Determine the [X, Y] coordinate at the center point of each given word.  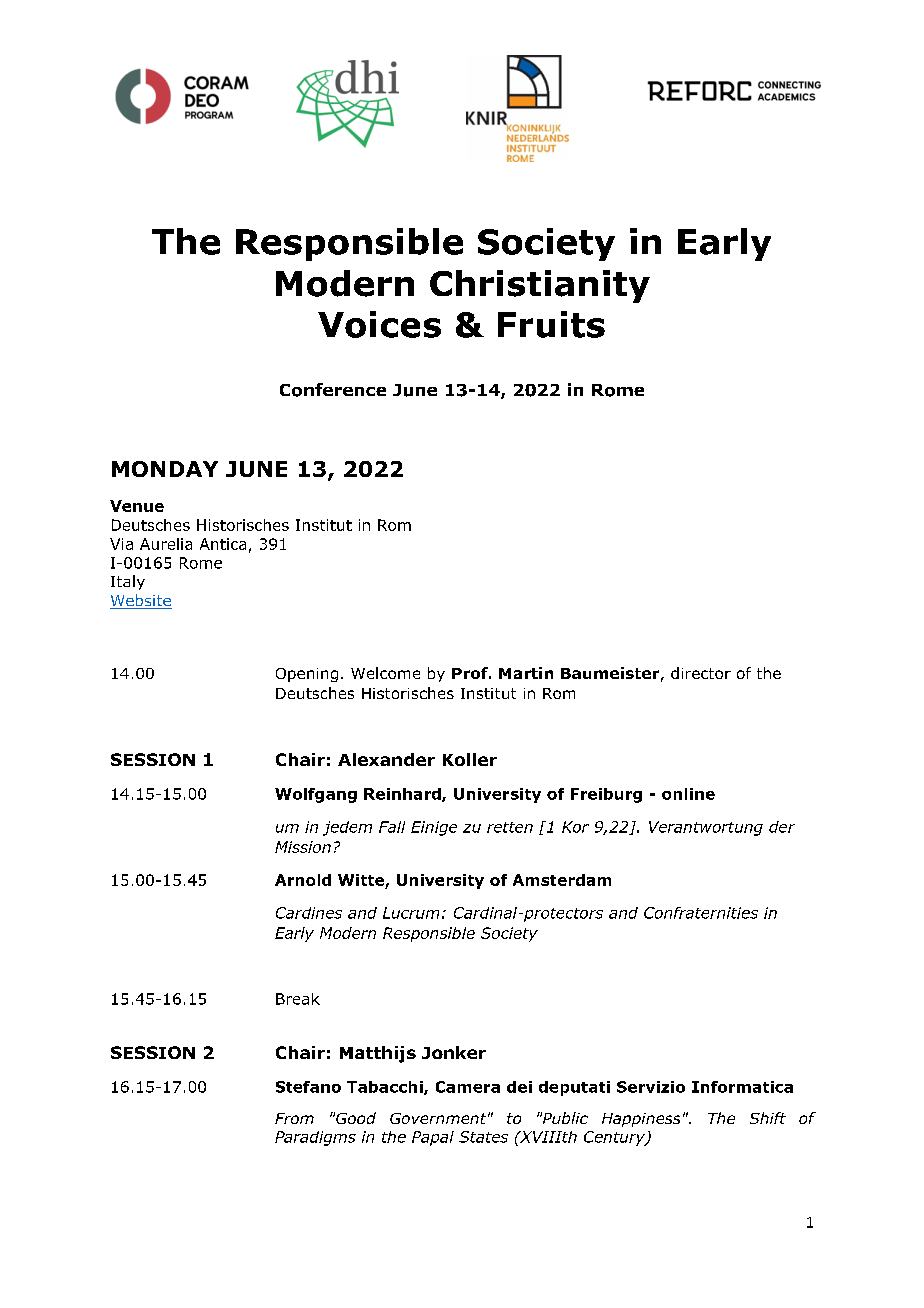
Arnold [303, 880]
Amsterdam [562, 880]
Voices [379, 324]
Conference [333, 390]
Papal [433, 1138]
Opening [307, 675]
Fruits [551, 324]
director [701, 673]
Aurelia [166, 544]
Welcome [385, 673]
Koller [470, 759]
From [294, 1118]
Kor [575, 827]
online [688, 794]
